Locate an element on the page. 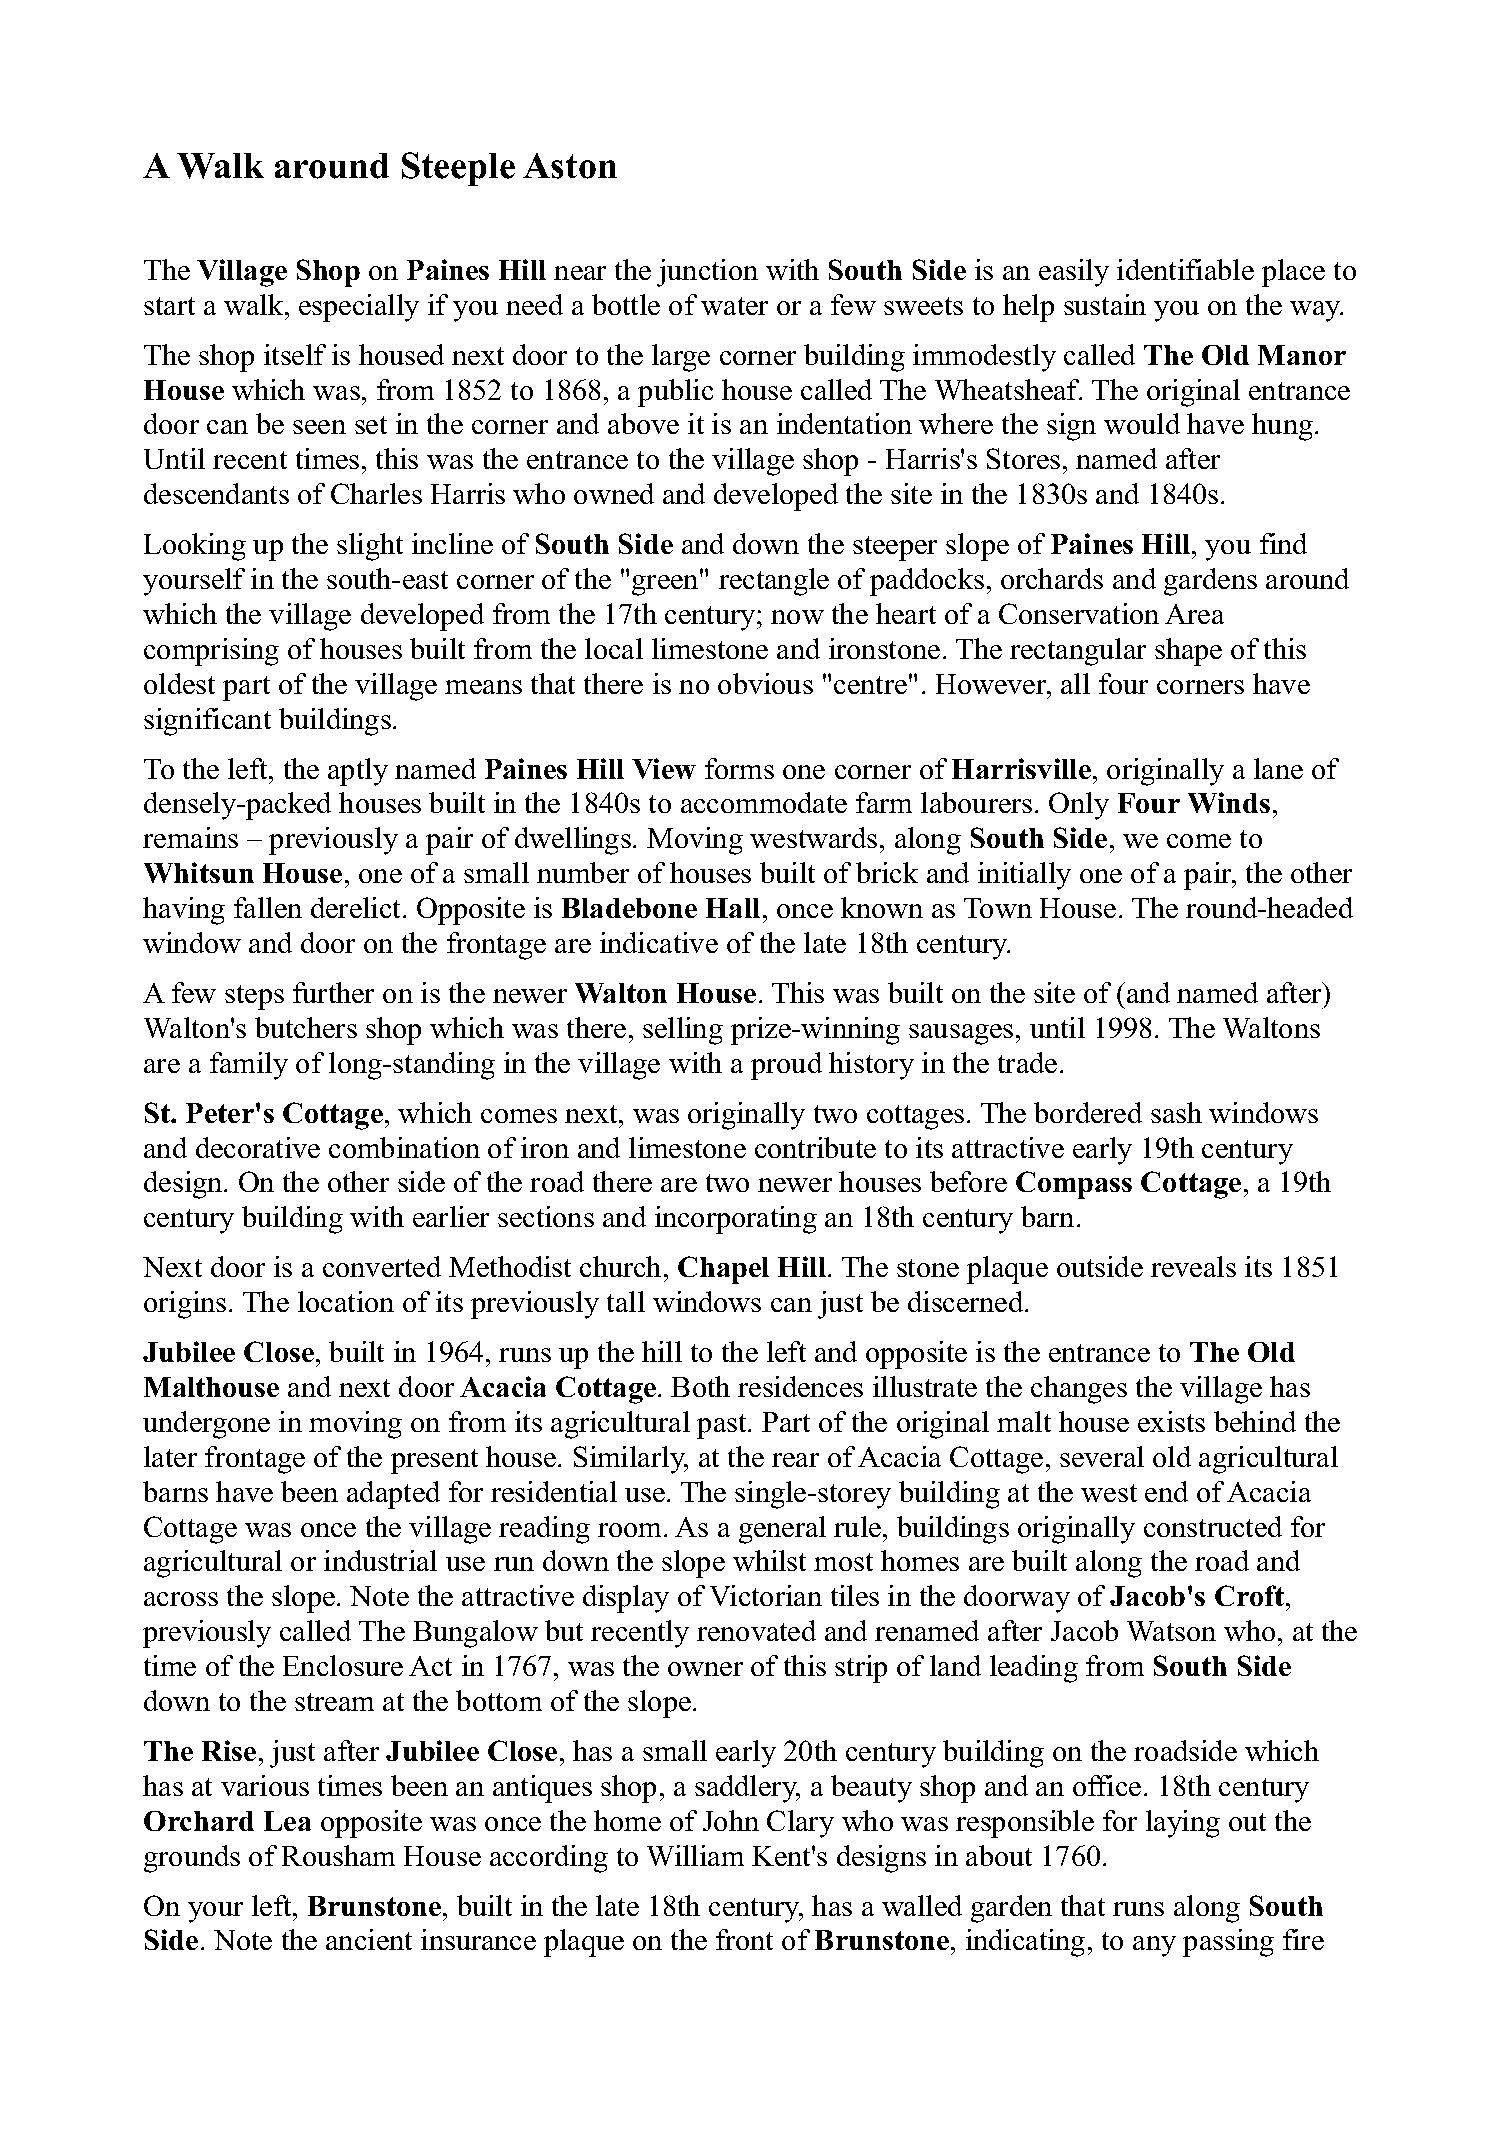 Image resolution: width=1504 pixels, height=2129 pixels. junction is located at coordinates (707, 273).
